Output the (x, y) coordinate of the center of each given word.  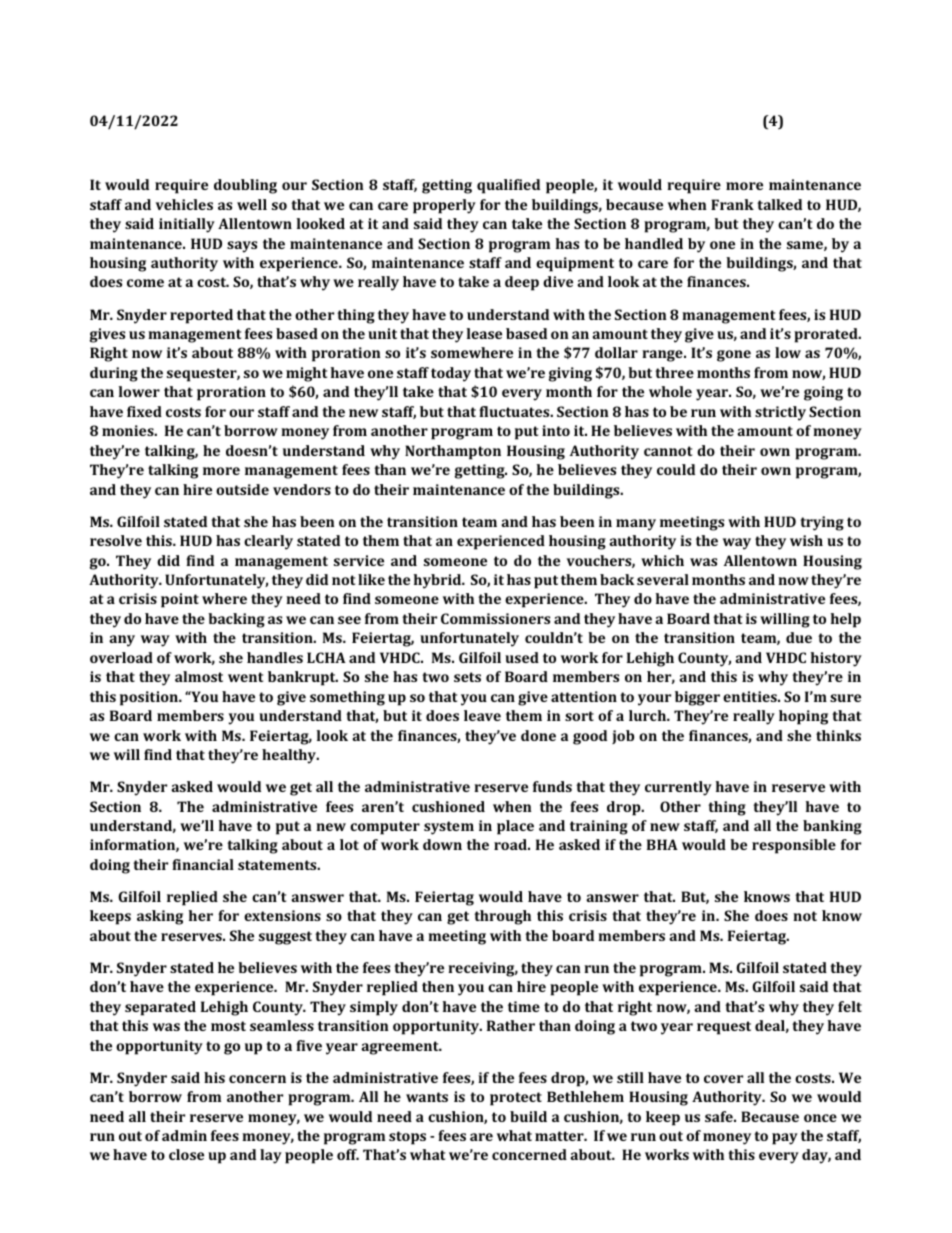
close (186, 1154)
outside (242, 489)
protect (516, 1099)
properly (444, 206)
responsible (794, 846)
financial (203, 864)
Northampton (453, 452)
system (449, 828)
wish (806, 540)
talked (779, 204)
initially (187, 225)
